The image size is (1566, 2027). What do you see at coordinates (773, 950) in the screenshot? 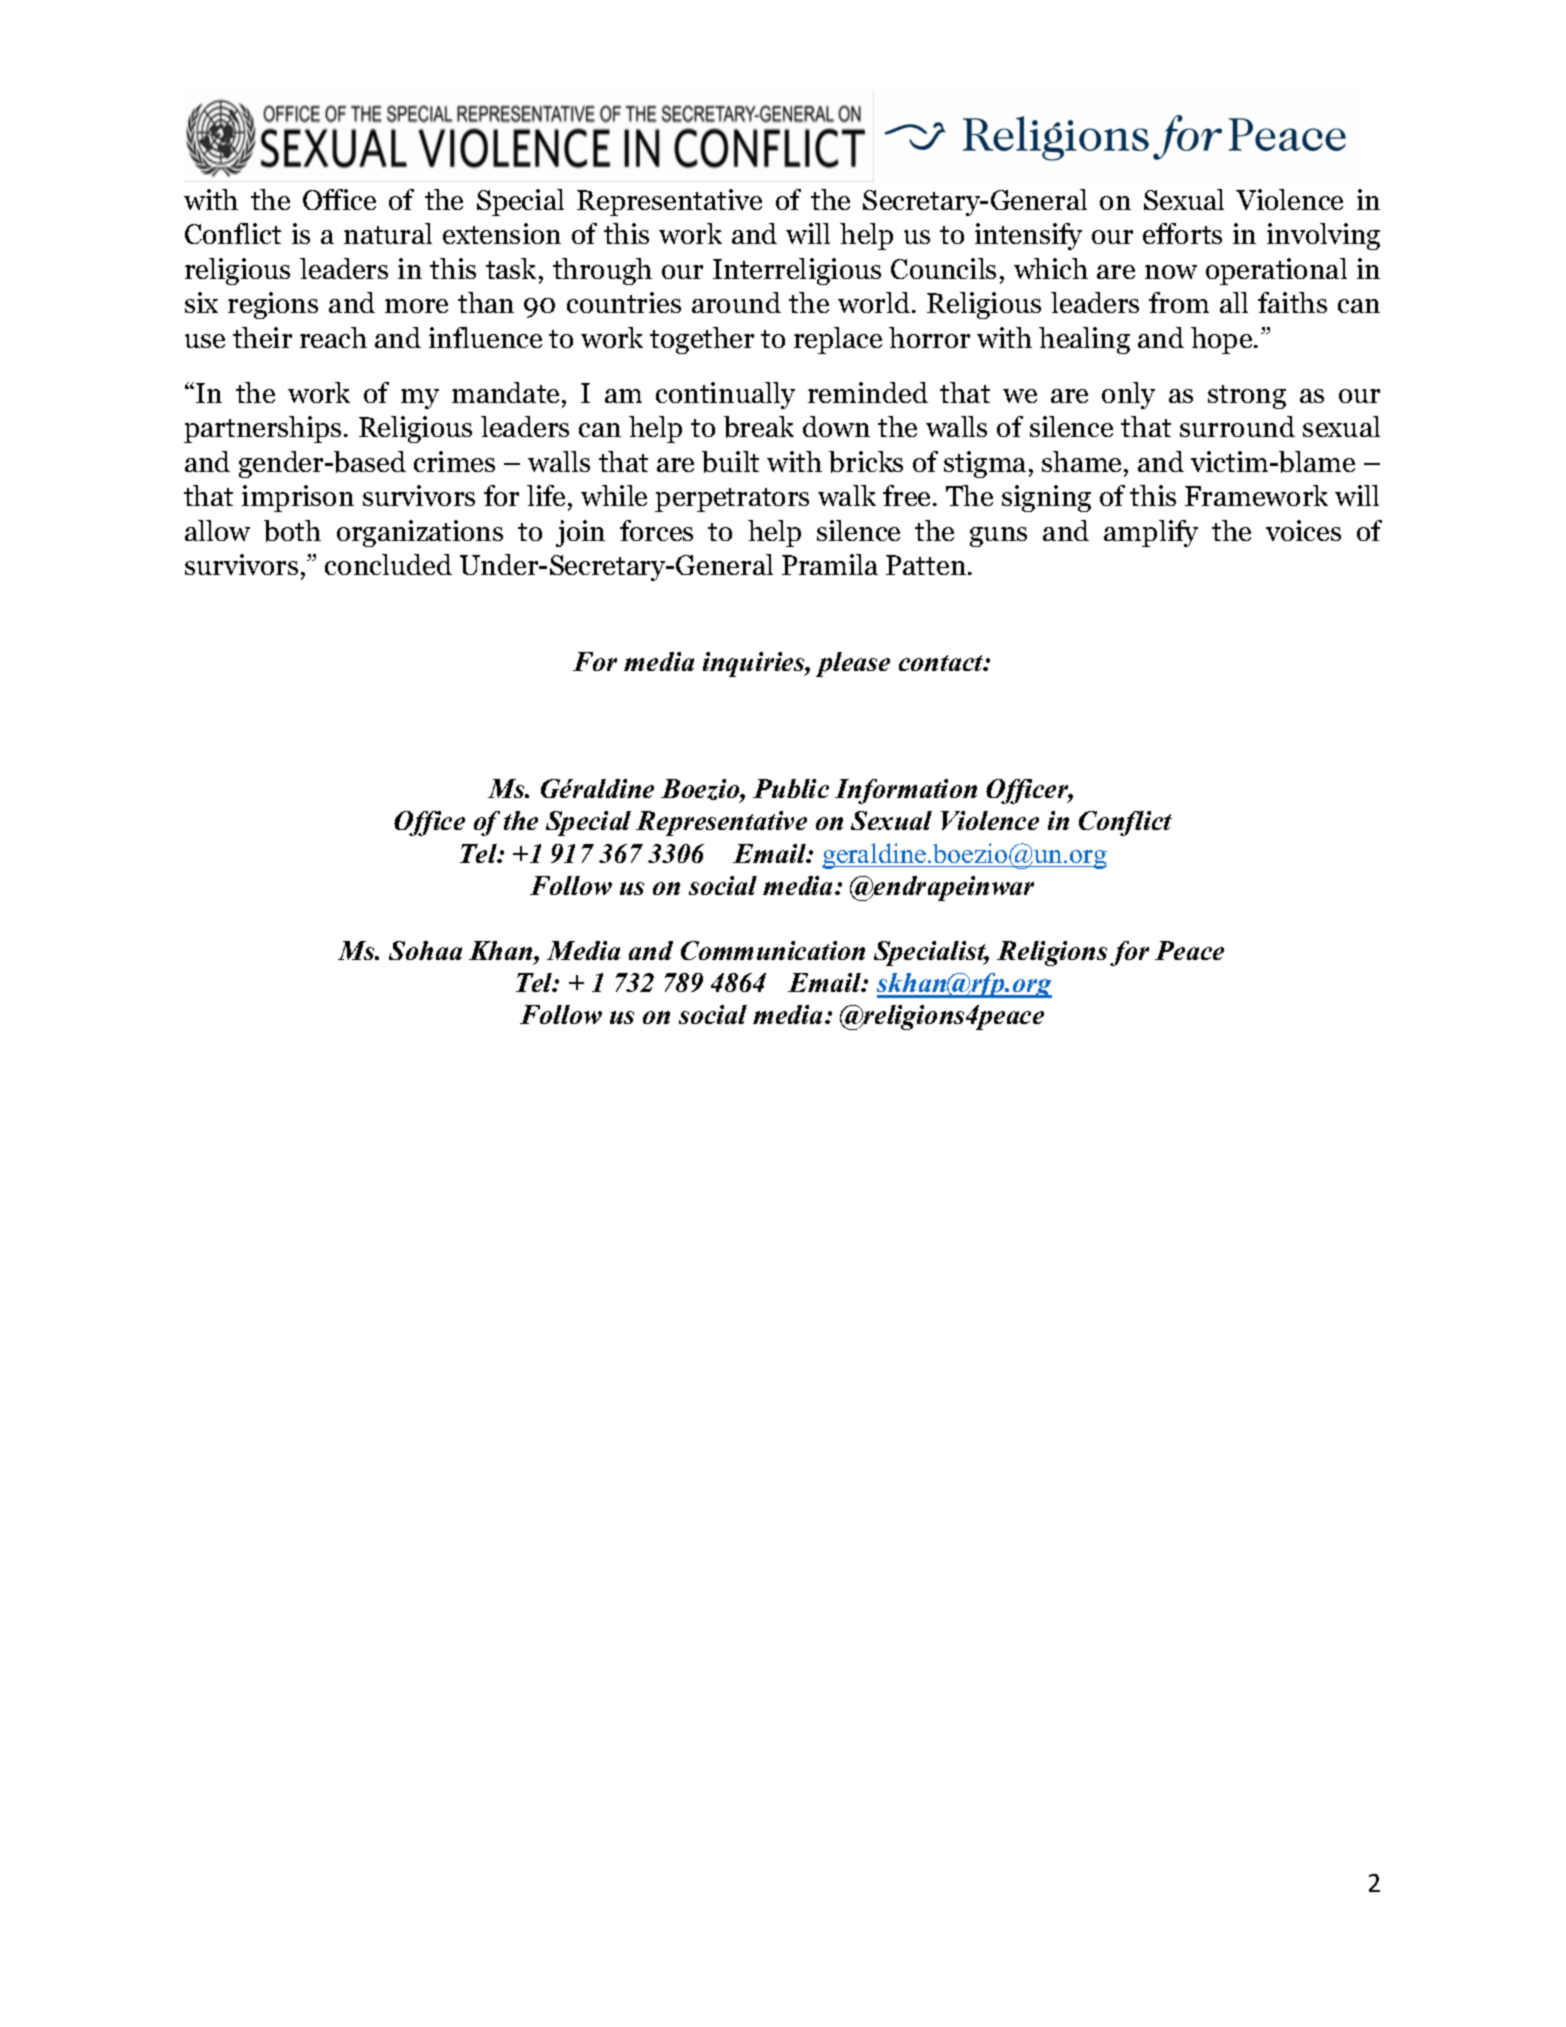
I see `Communication` at bounding box center [773, 950].
